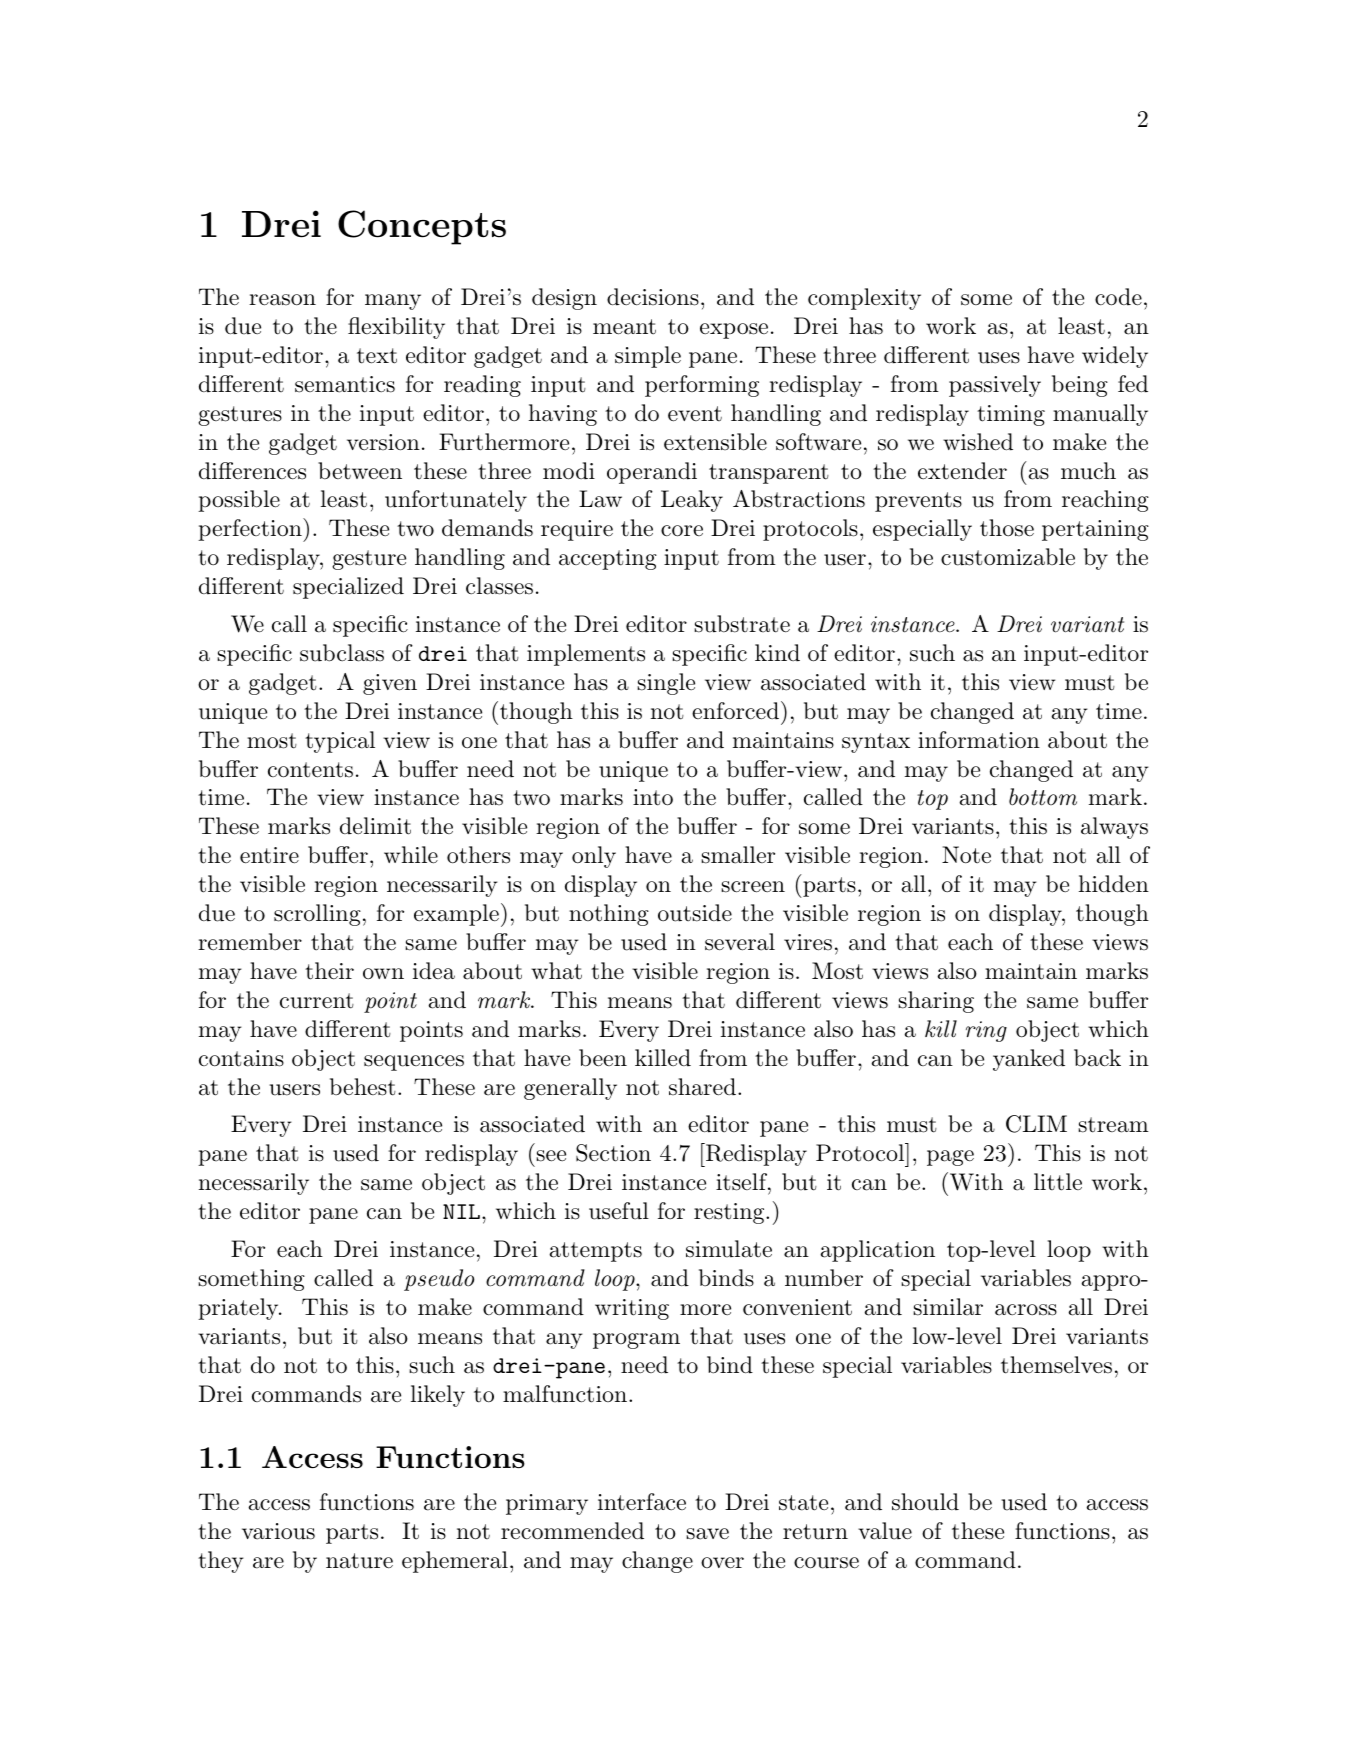  I want to click on should, so click(925, 1502).
